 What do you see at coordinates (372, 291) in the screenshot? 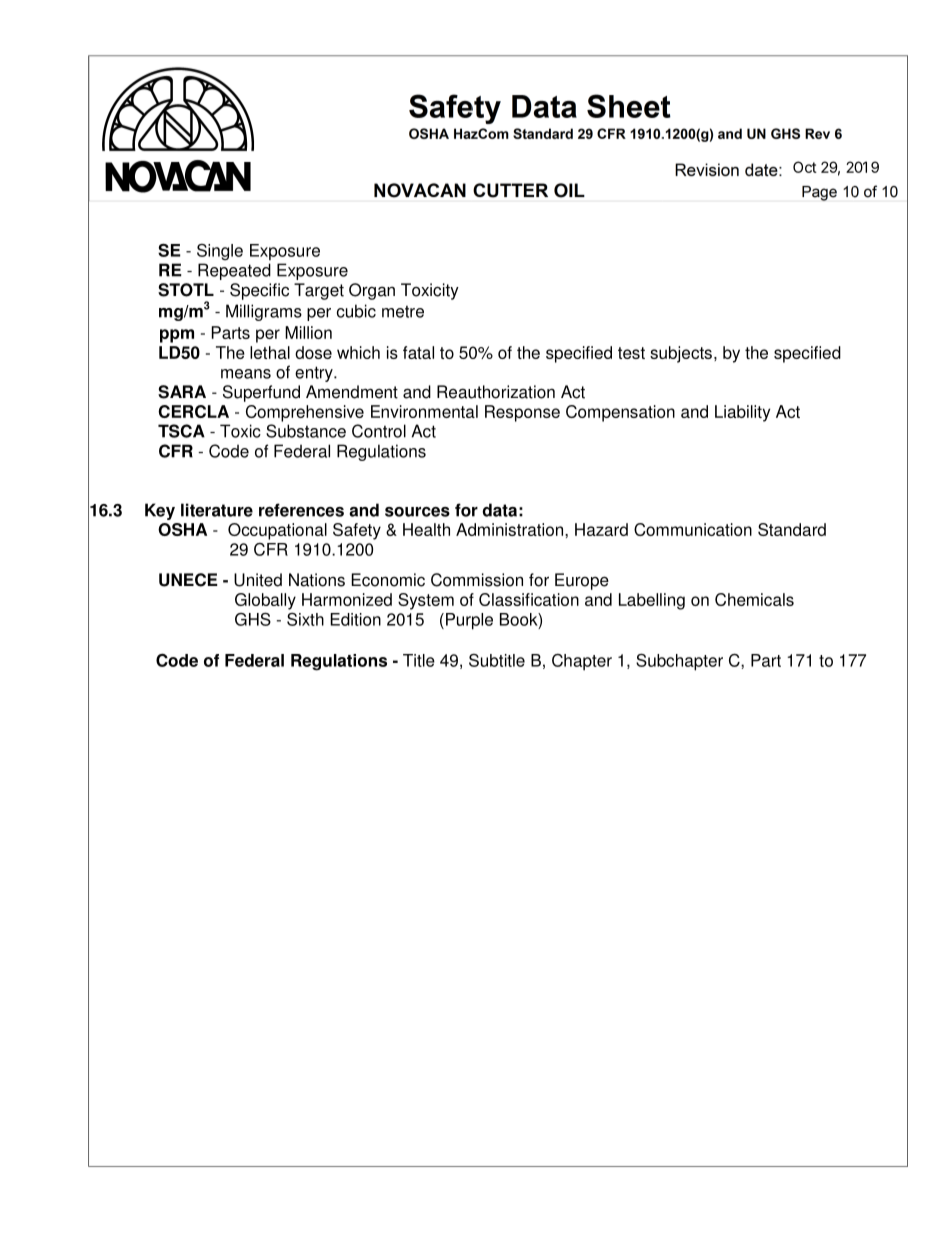
I see `Organ` at bounding box center [372, 291].
